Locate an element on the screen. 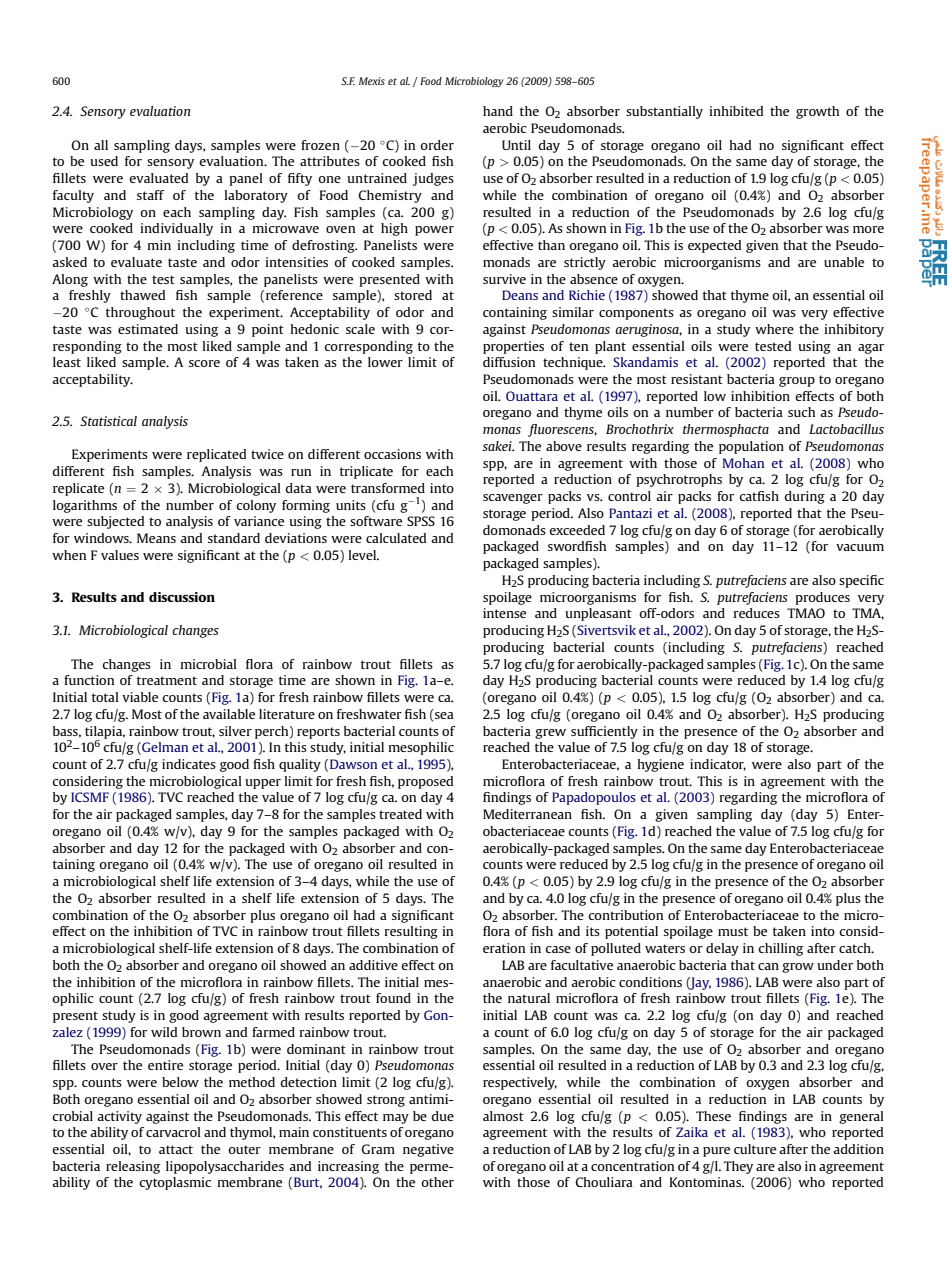 This screenshot has width=952, height=1270. releasing is located at coordinates (133, 1167).
